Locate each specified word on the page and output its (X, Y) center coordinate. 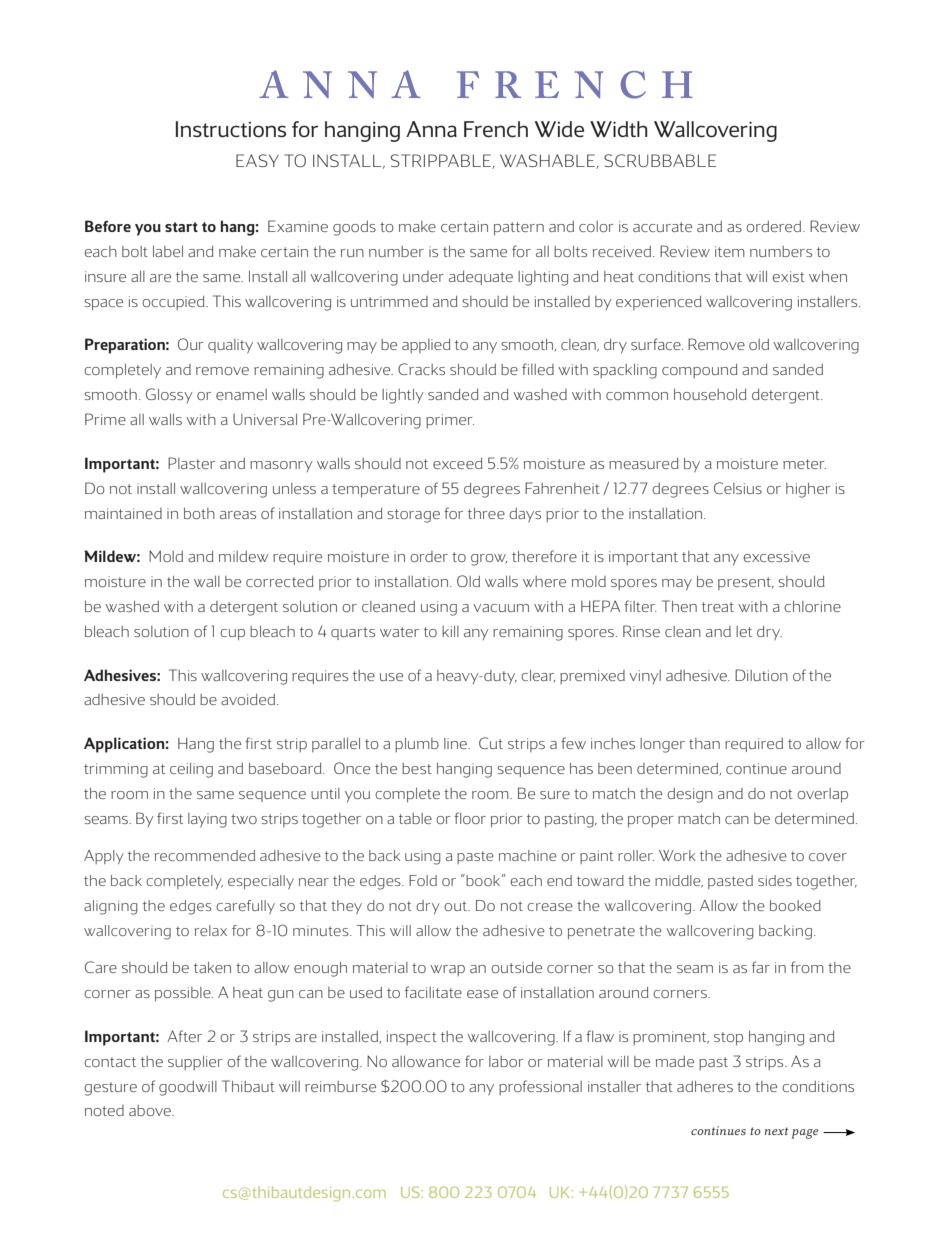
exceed (458, 463)
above (151, 1110)
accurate (662, 227)
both (199, 513)
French (496, 129)
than (704, 743)
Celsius (738, 488)
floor (470, 818)
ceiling (191, 770)
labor (506, 1061)
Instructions (231, 129)
